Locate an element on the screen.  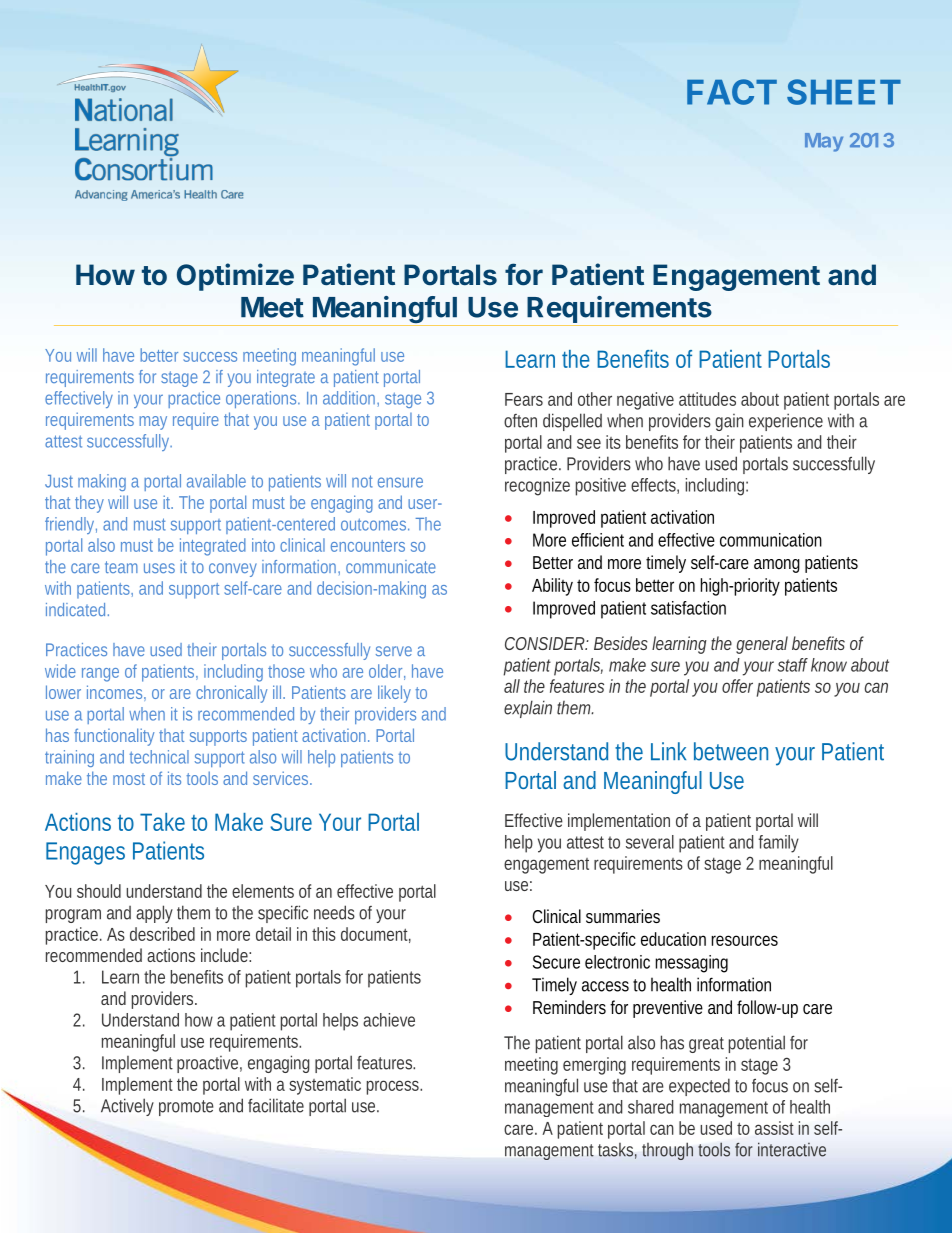
family is located at coordinates (779, 844).
